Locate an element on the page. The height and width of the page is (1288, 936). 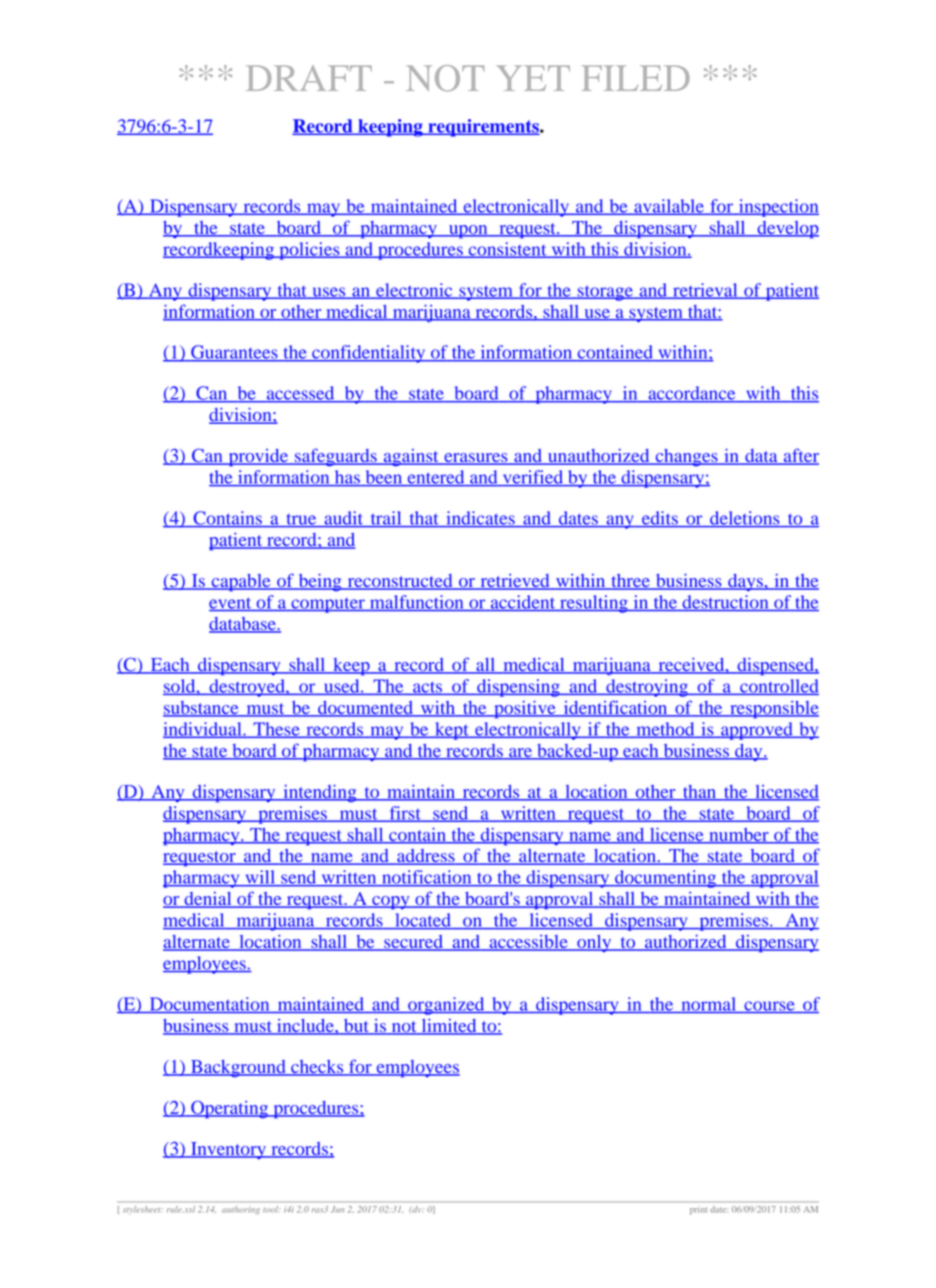
intending is located at coordinates (320, 794).
